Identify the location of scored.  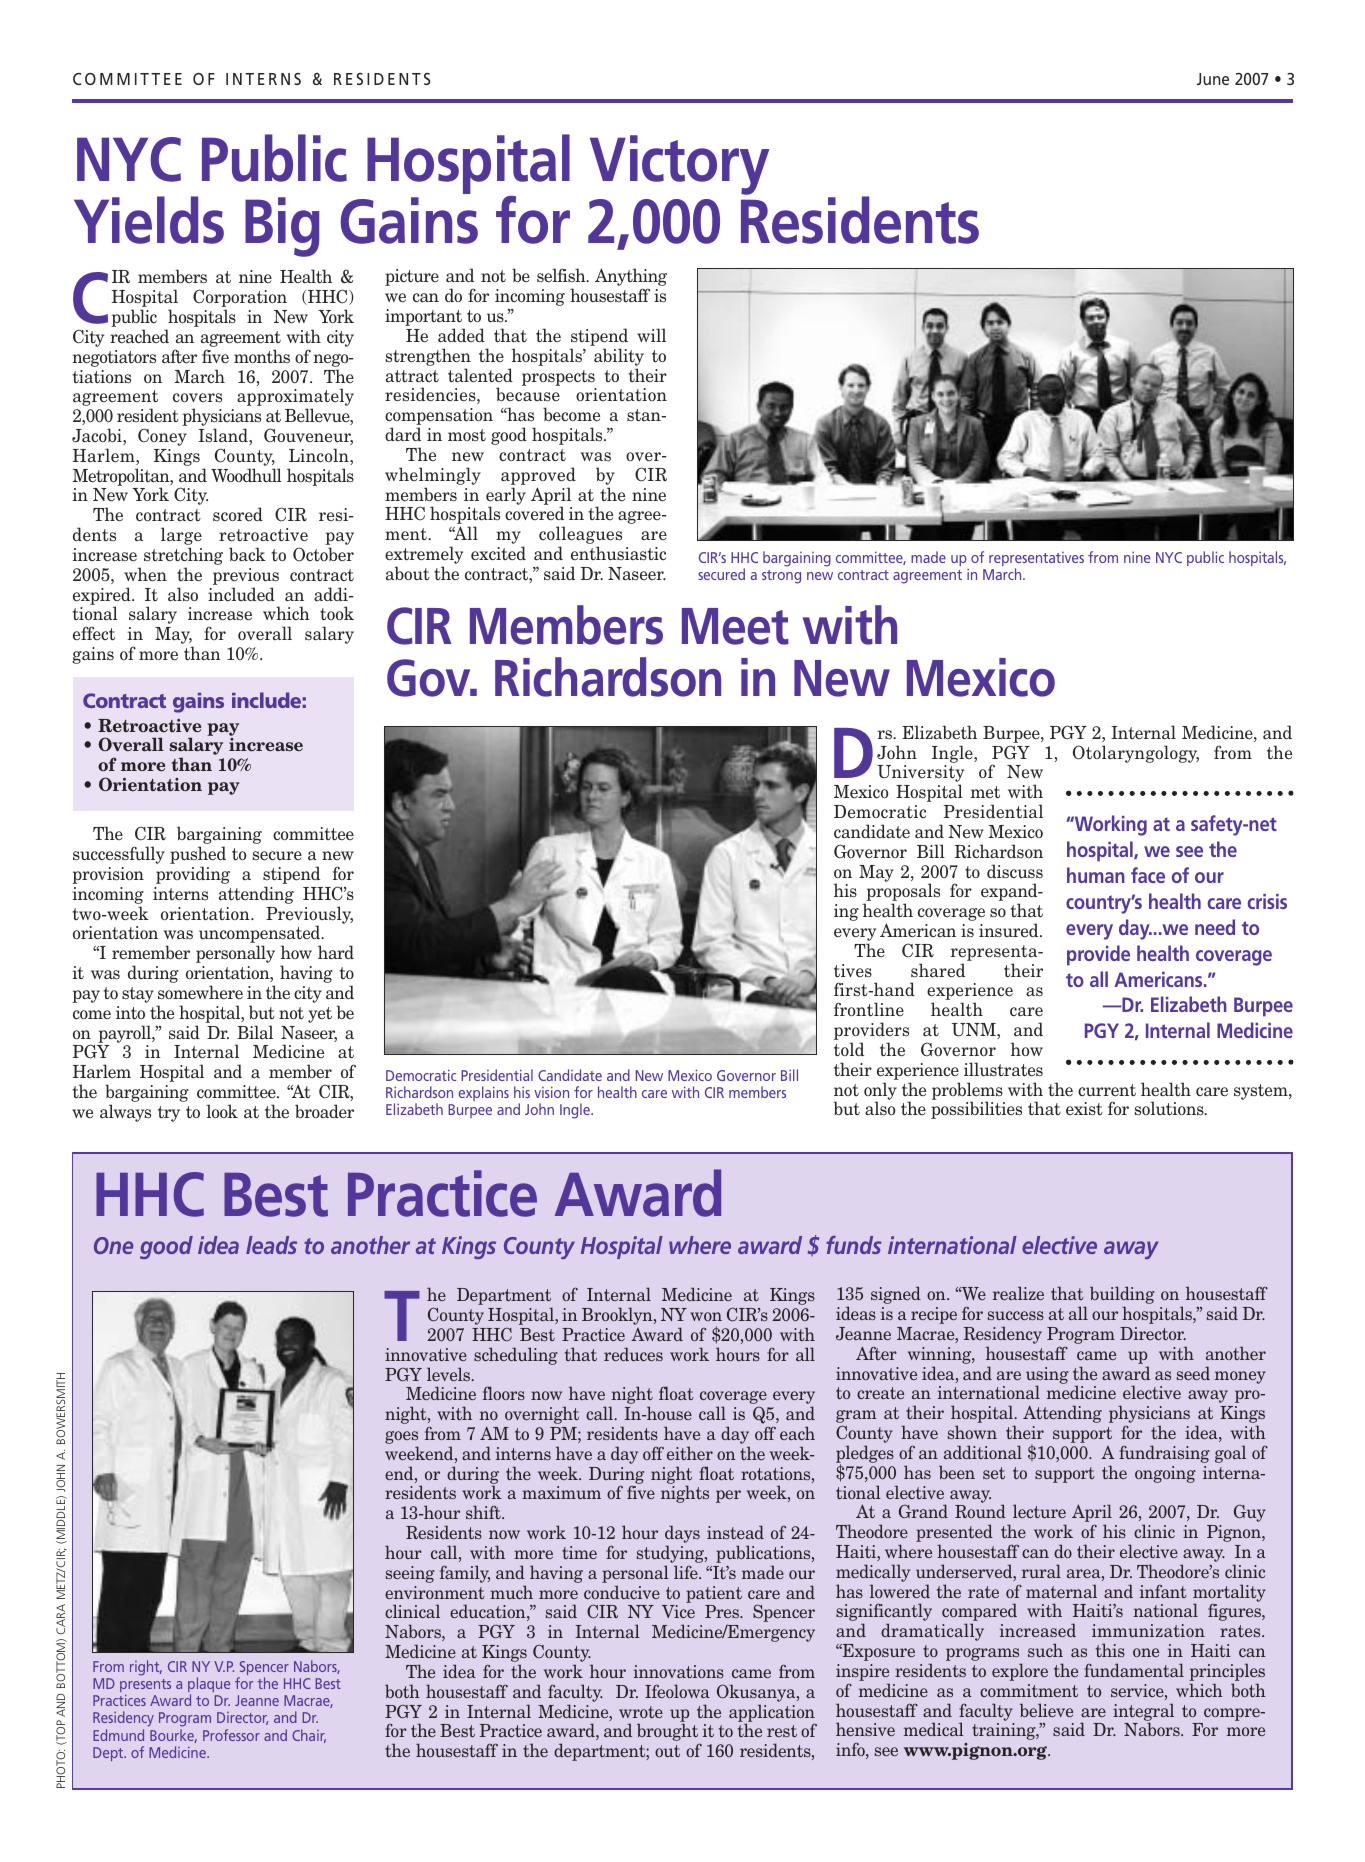
(238, 514).
